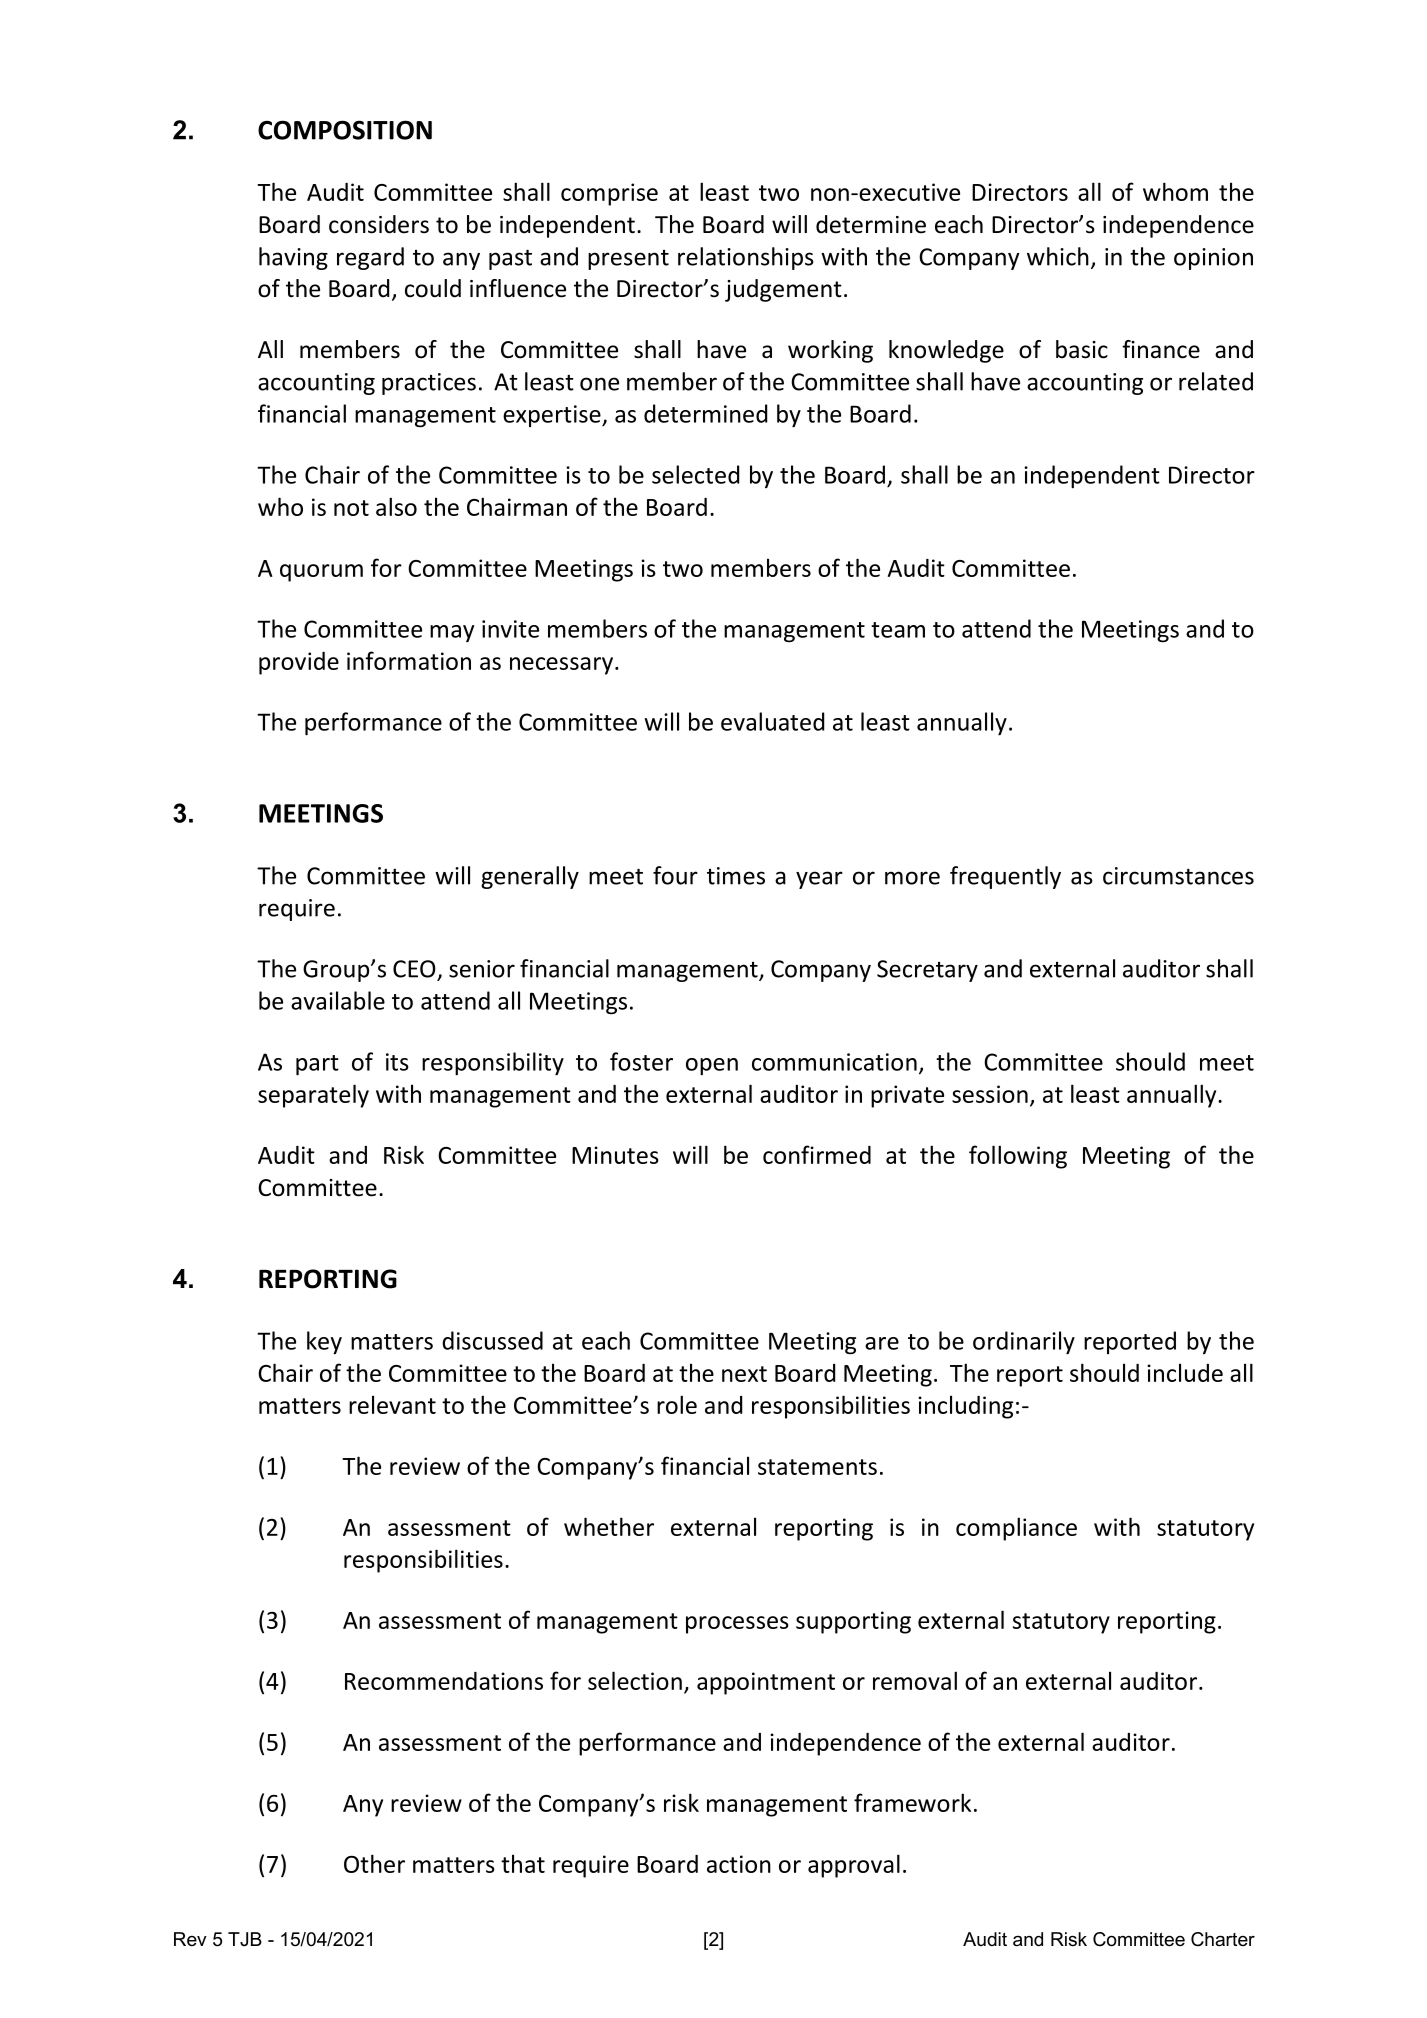 The height and width of the screenshot is (2018, 1427). I want to click on action, so click(739, 1864).
